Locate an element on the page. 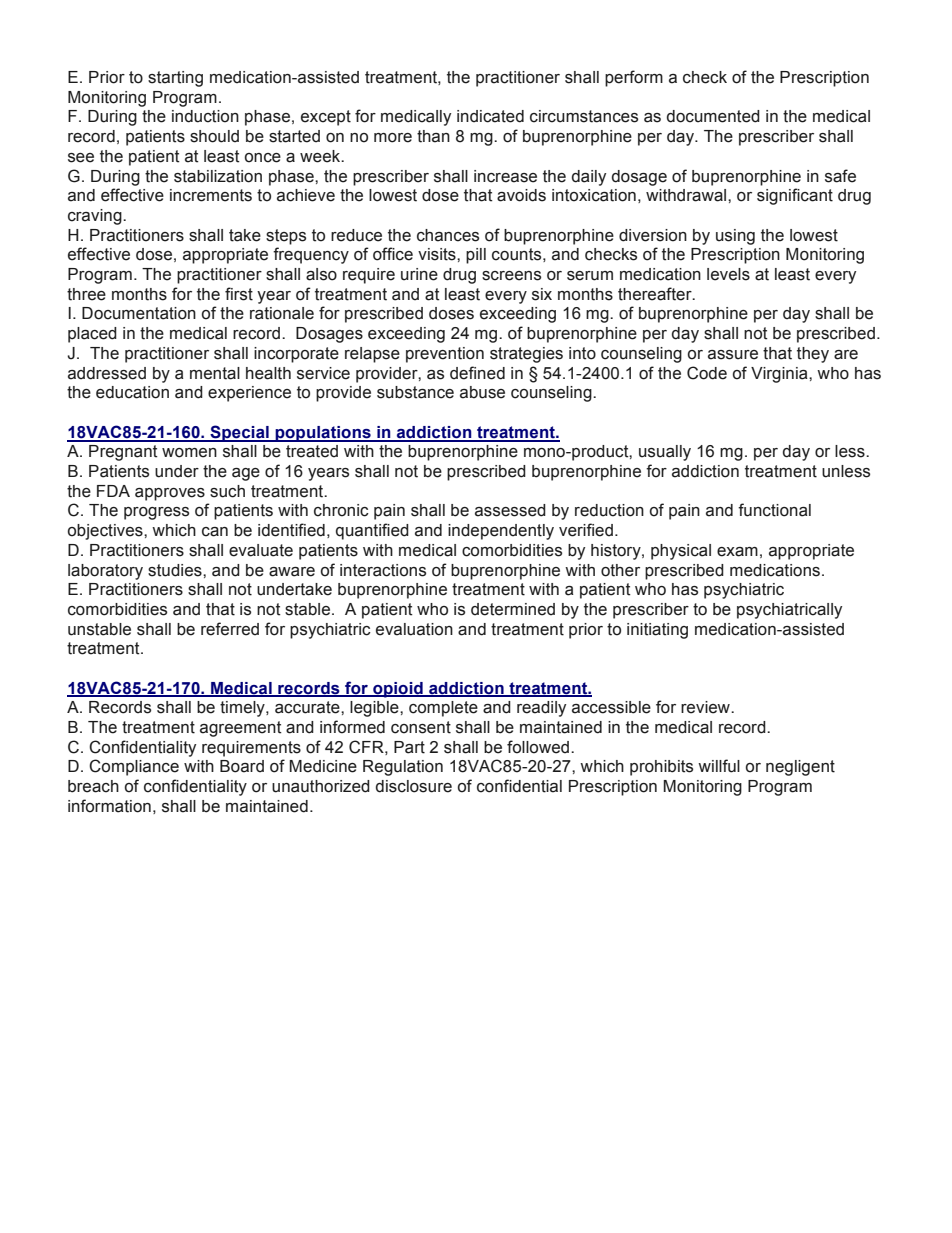 This document has width=952, height=1233. defined is located at coordinates (477, 373).
